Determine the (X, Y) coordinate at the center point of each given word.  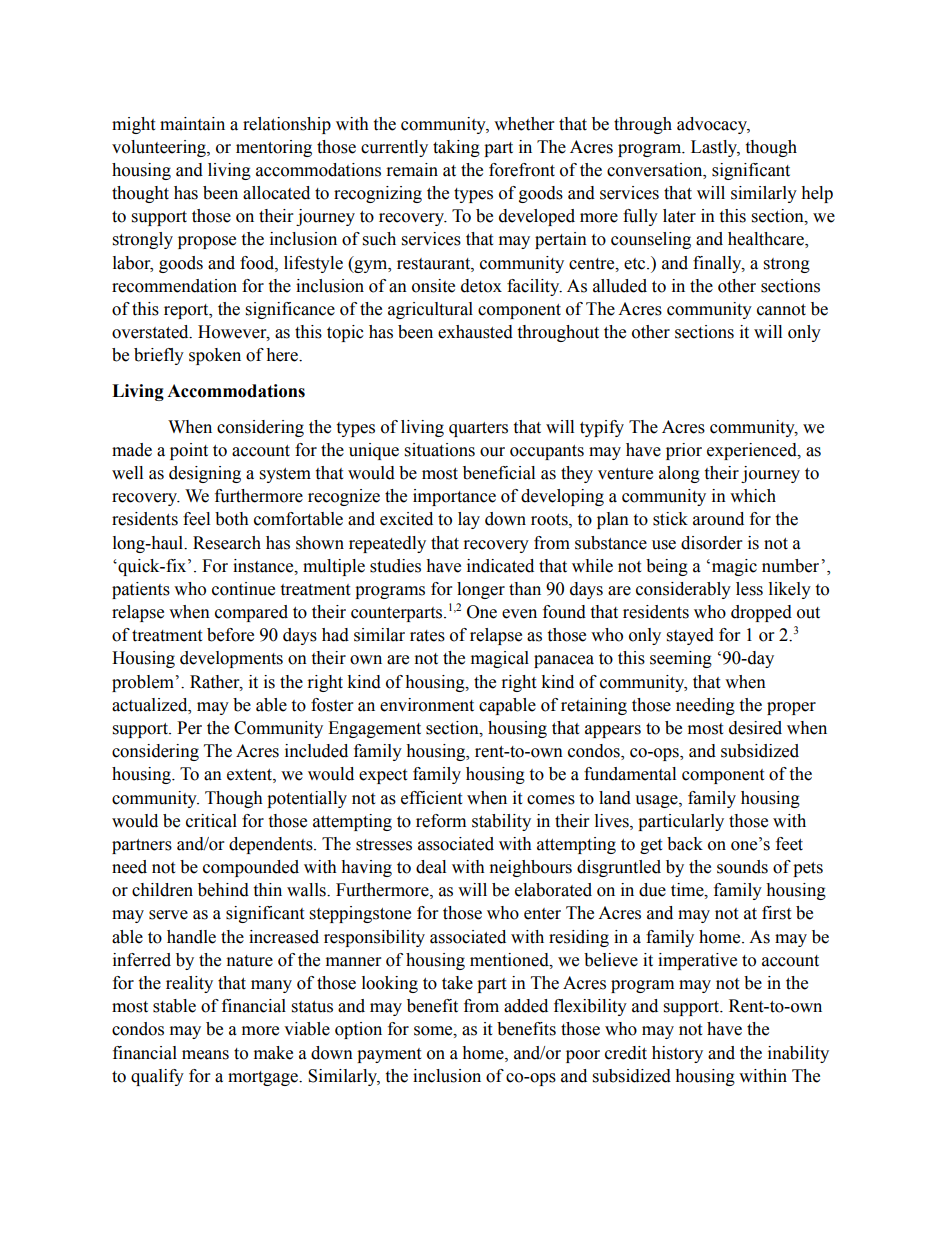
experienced (753, 451)
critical (211, 821)
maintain (192, 124)
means (205, 1055)
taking (456, 148)
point (189, 451)
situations (440, 450)
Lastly (715, 148)
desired (755, 728)
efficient (431, 798)
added (526, 1006)
